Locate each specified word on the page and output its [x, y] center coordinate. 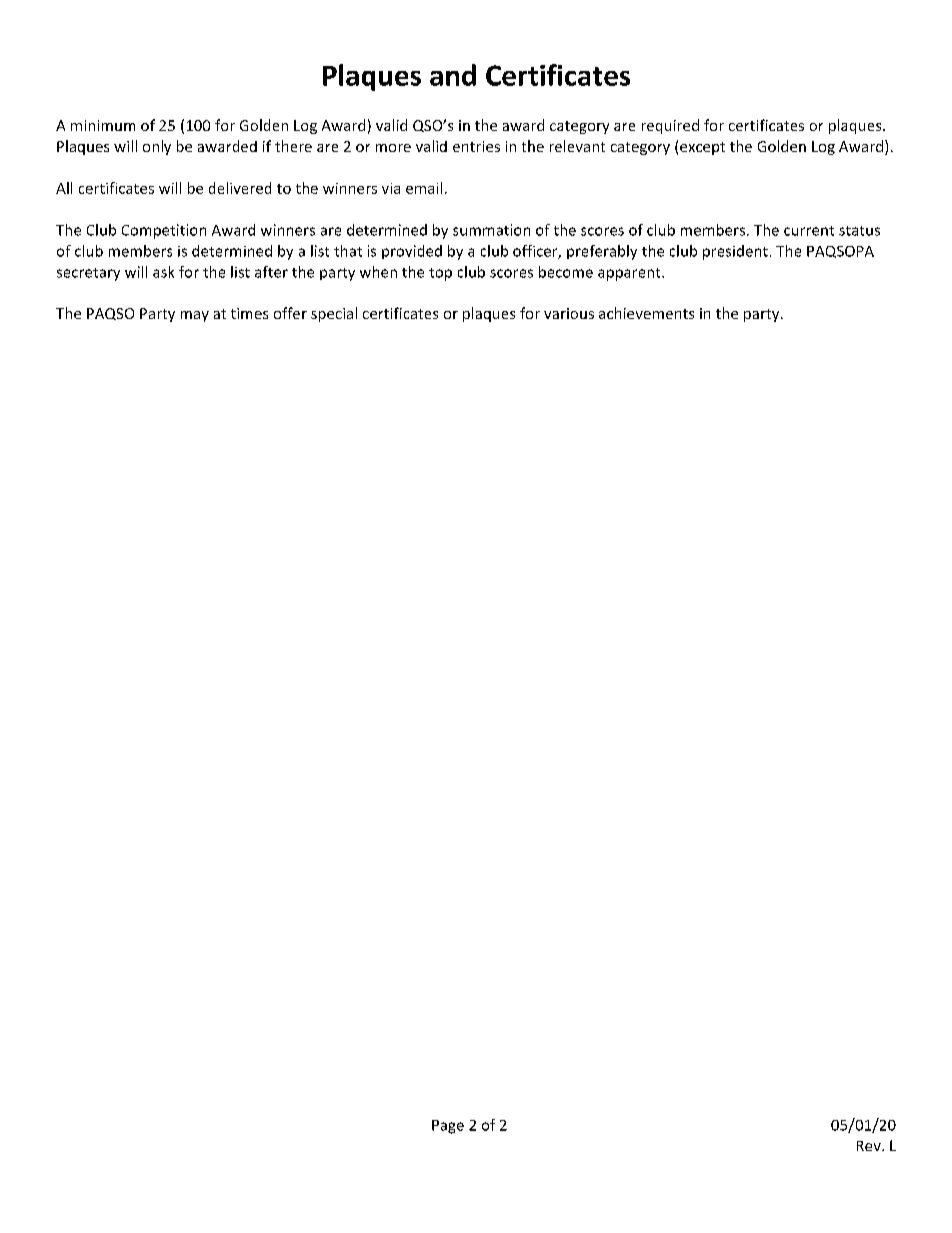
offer [290, 313]
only [157, 147]
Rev [870, 1146]
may [195, 316]
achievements [646, 313]
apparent [630, 274]
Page [448, 1127]
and [453, 75]
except [702, 148]
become [566, 272]
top [440, 274]
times [249, 313]
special [334, 314]
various [569, 313]
